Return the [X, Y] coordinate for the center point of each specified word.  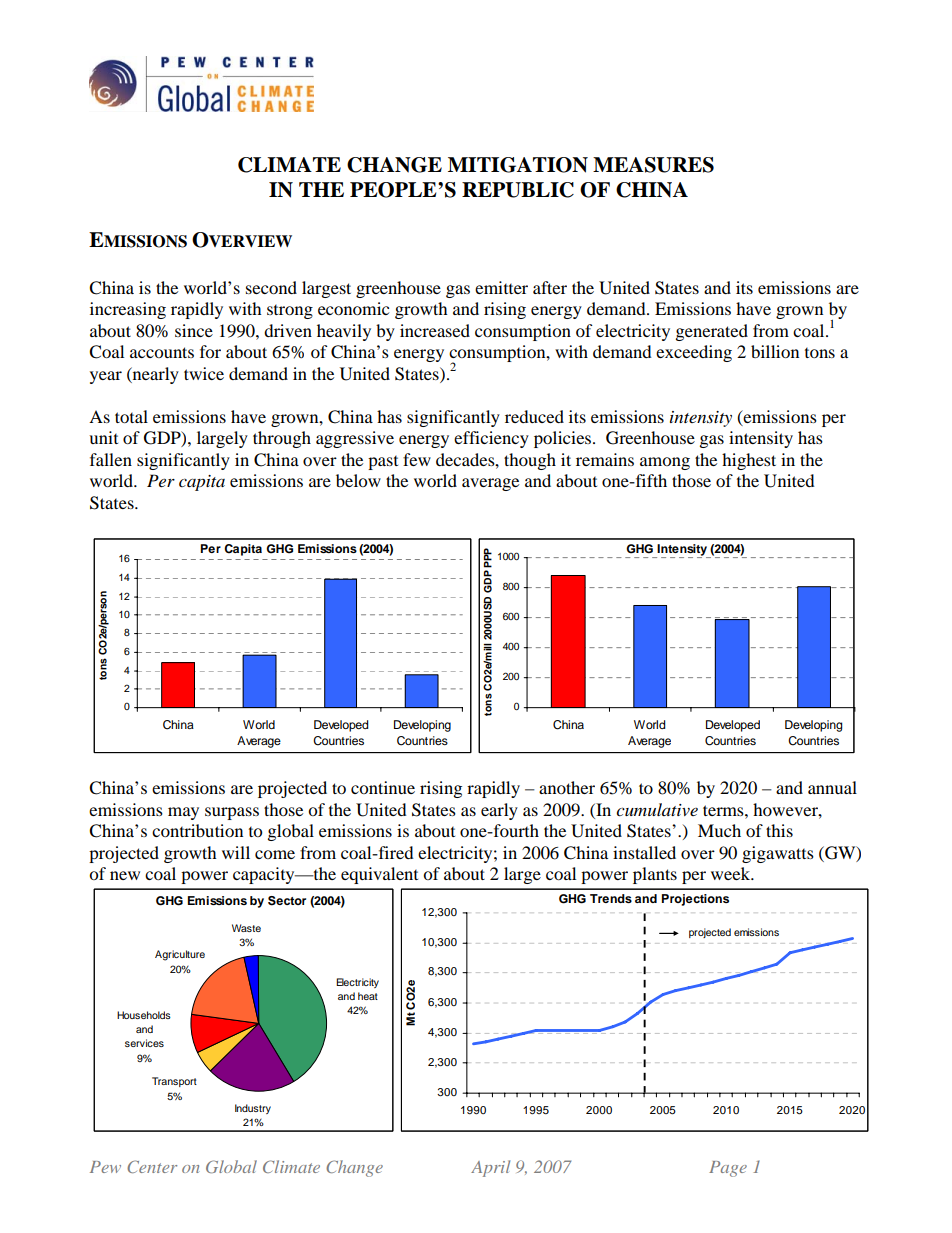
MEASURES [653, 165]
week [732, 873]
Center [152, 1166]
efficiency [491, 439]
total [131, 416]
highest [749, 461]
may [183, 813]
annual [832, 787]
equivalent [379, 875]
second [271, 287]
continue [383, 787]
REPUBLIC [518, 190]
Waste [246, 928]
